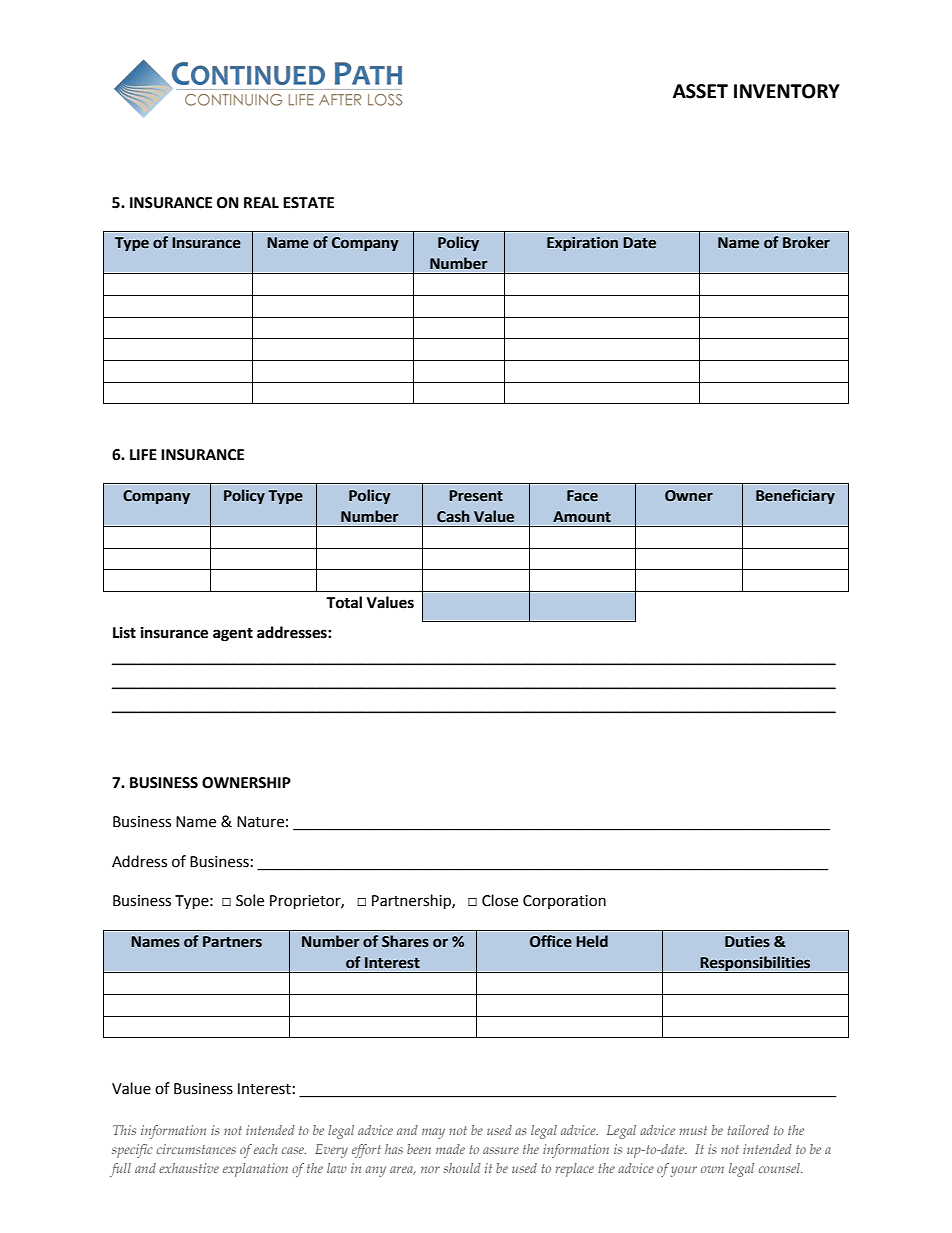 This screenshot has width=952, height=1233. Describe the element at coordinates (450, 1149) in the screenshot. I see `made` at that location.
